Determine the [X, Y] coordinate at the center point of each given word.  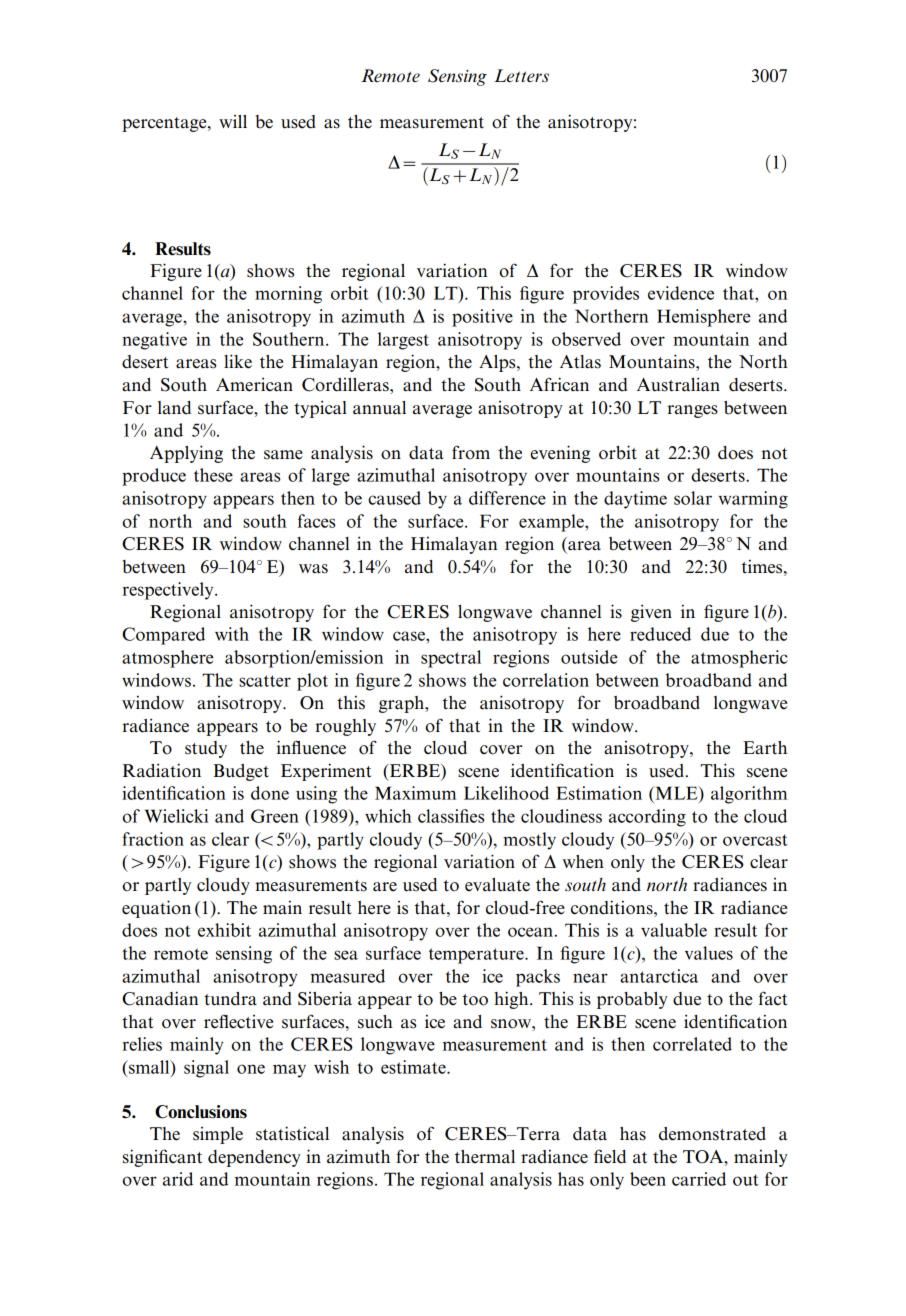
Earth [765, 748]
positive [482, 318]
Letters [521, 75]
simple [218, 1135]
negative [154, 341]
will [233, 121]
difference [507, 498]
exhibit [224, 930]
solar [693, 498]
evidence [681, 293]
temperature [477, 956]
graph [403, 704]
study [206, 749]
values [709, 953]
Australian [678, 384]
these [213, 475]
